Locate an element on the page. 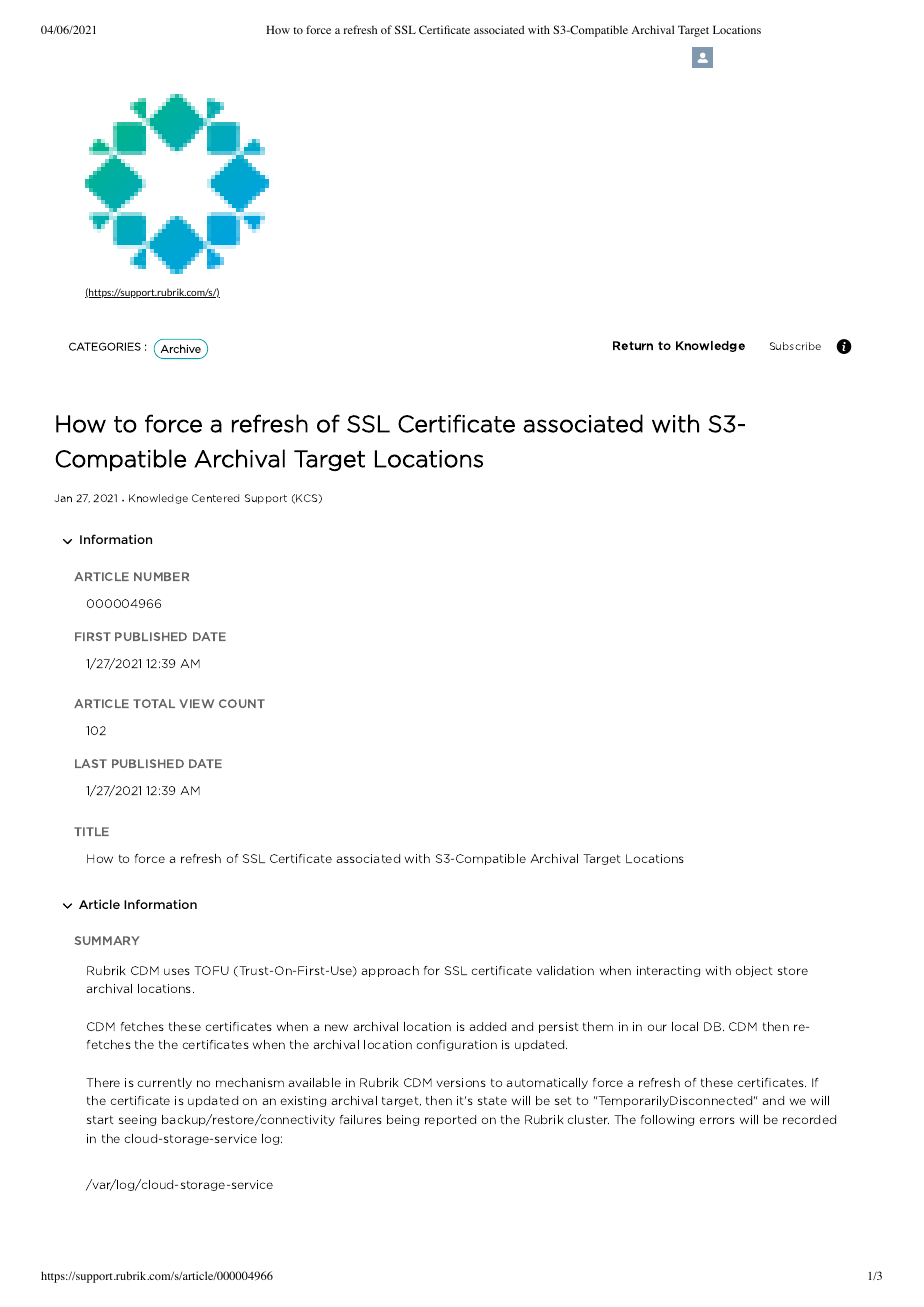 This page has height=1307, width=924. Archive is located at coordinates (181, 348).
